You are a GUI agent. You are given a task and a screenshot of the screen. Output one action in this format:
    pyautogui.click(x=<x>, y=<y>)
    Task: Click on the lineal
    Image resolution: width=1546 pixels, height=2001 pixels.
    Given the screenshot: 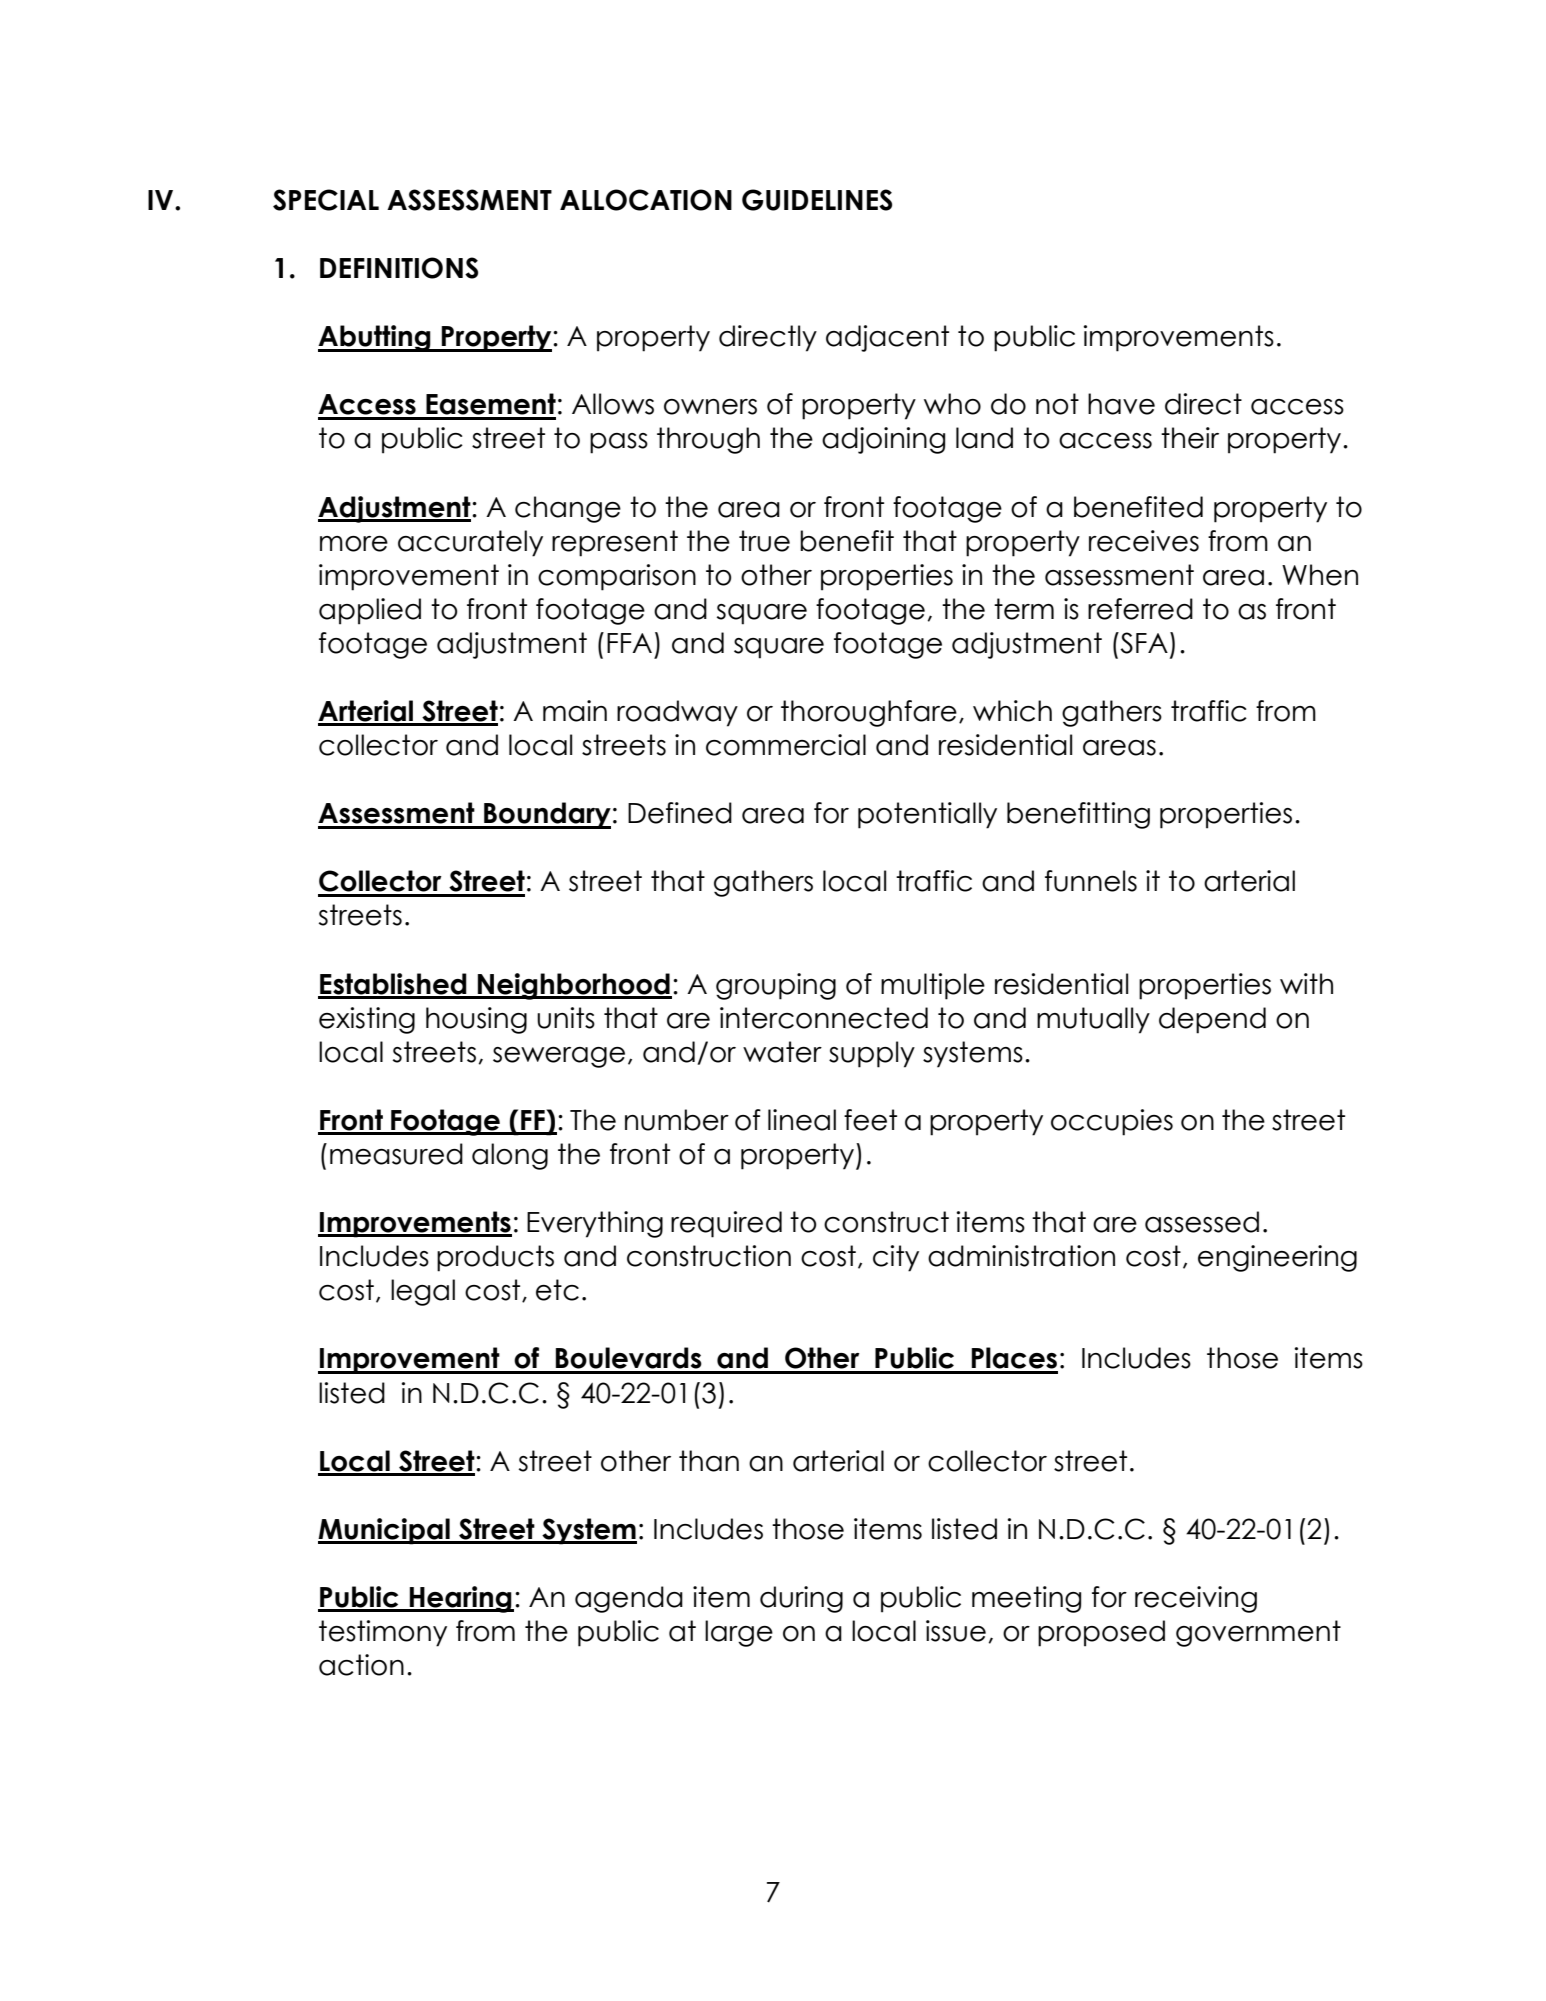 What is the action you would take?
    pyautogui.click(x=802, y=1120)
